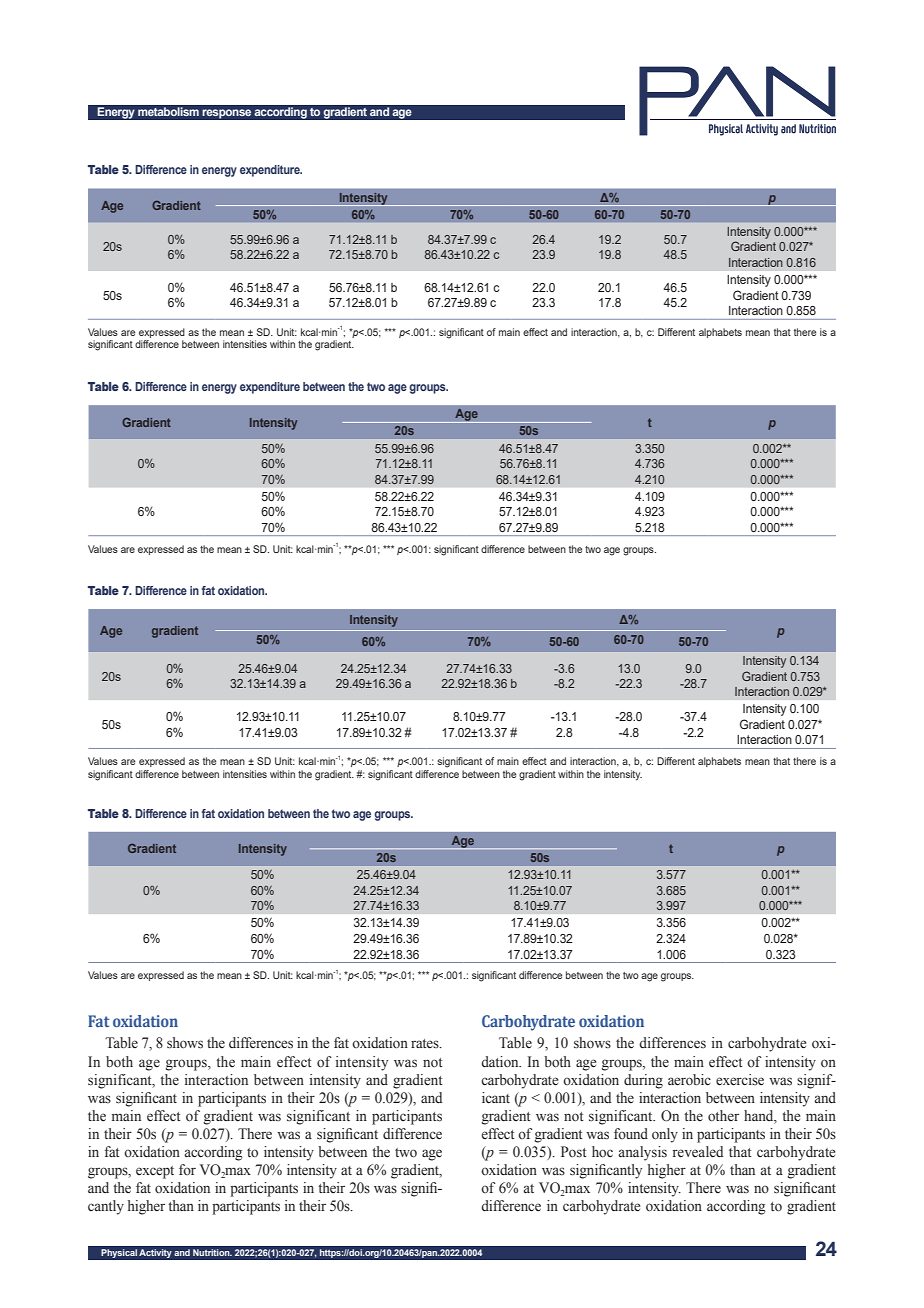  I want to click on hoc, so click(602, 1152).
